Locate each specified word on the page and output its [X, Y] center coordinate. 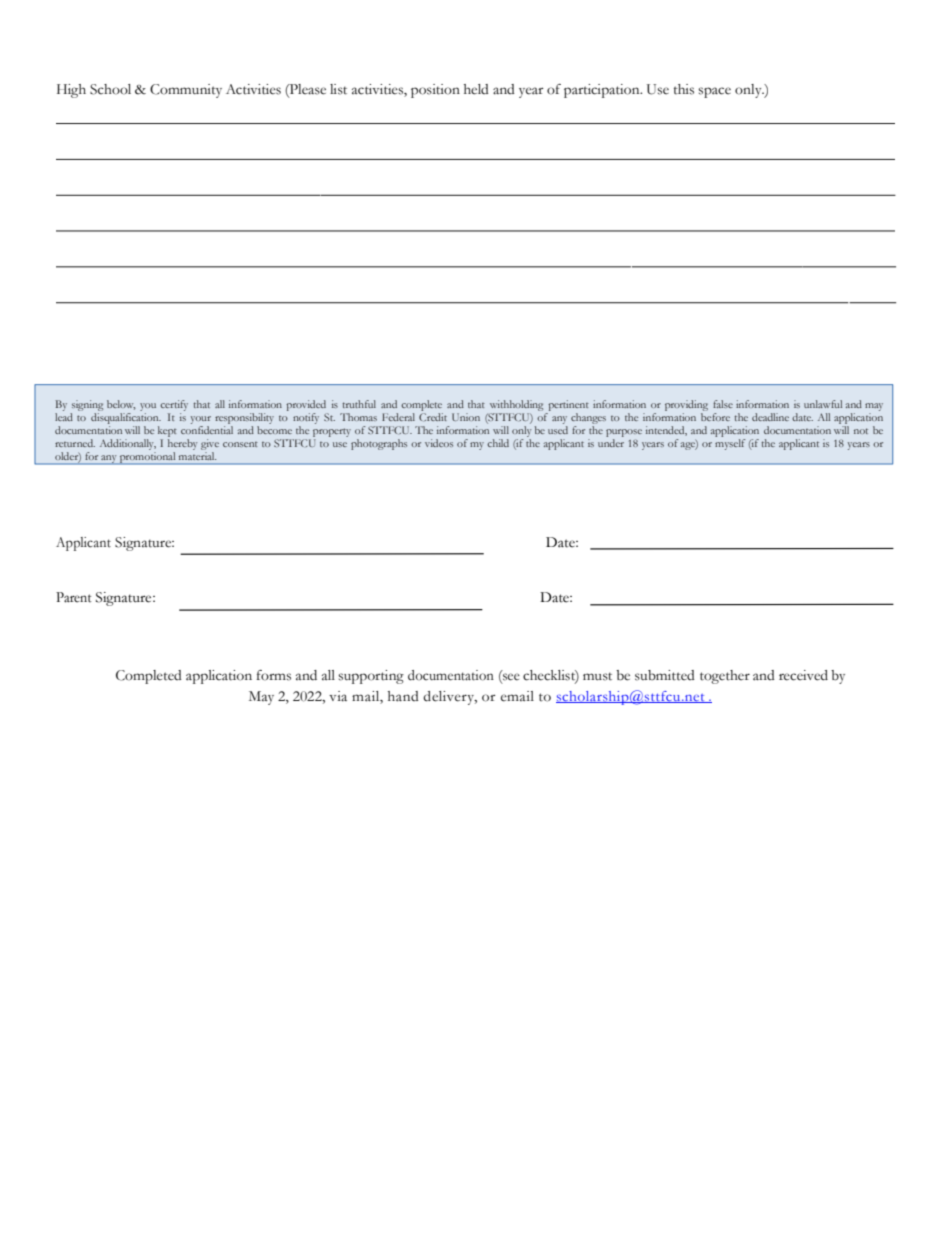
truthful [359, 404]
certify [174, 405]
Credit [433, 417]
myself [730, 444]
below [121, 405]
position [435, 91]
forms [273, 675]
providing [686, 405]
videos [439, 443]
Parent [74, 597]
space [714, 92]
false [723, 404]
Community [186, 91]
